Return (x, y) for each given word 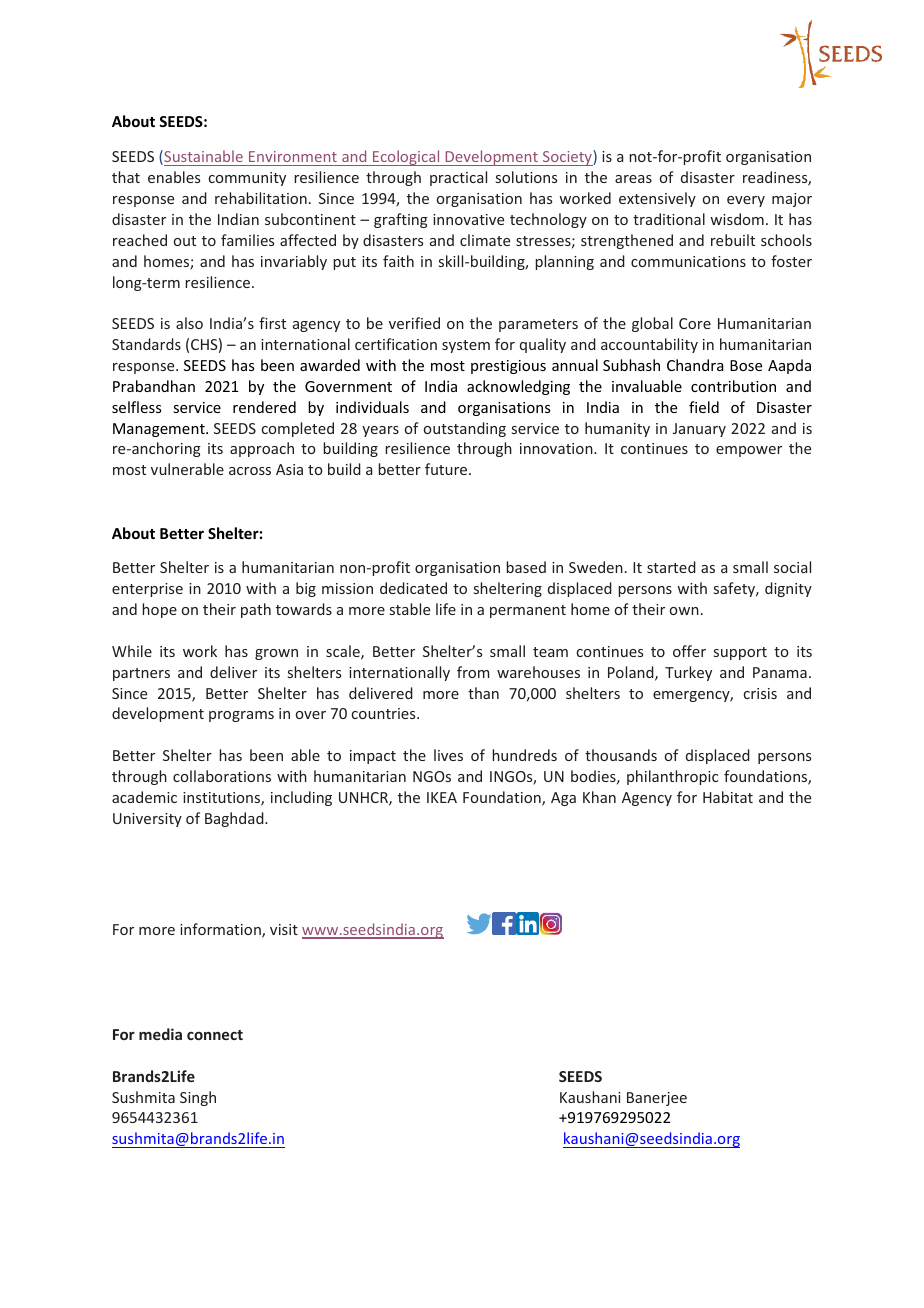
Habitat (728, 797)
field (704, 407)
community (247, 179)
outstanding (465, 429)
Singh (198, 1098)
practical (458, 178)
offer (689, 651)
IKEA (442, 797)
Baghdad (235, 819)
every (746, 201)
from (473, 672)
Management (160, 430)
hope (159, 610)
